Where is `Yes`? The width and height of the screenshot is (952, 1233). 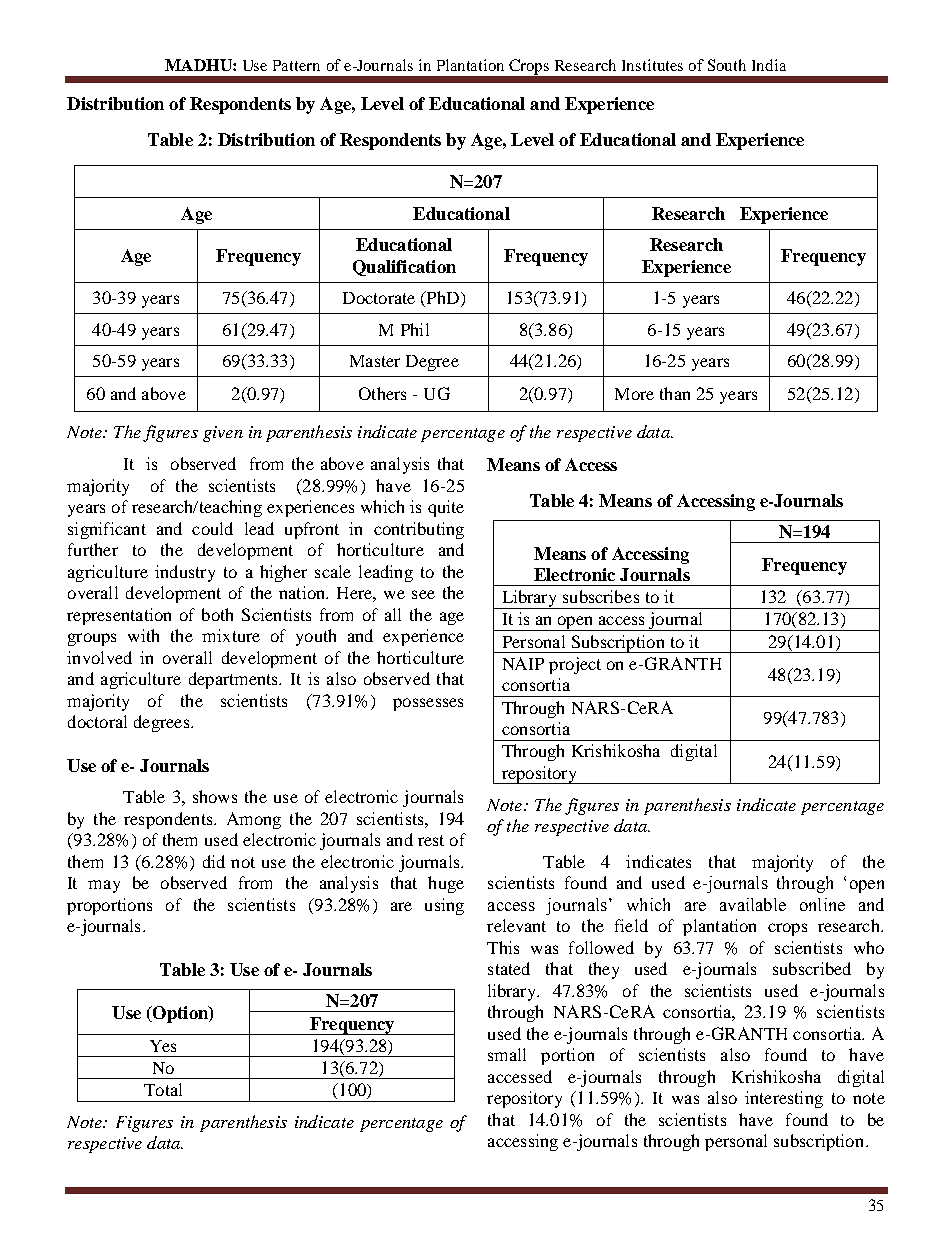
Yes is located at coordinates (163, 1046).
